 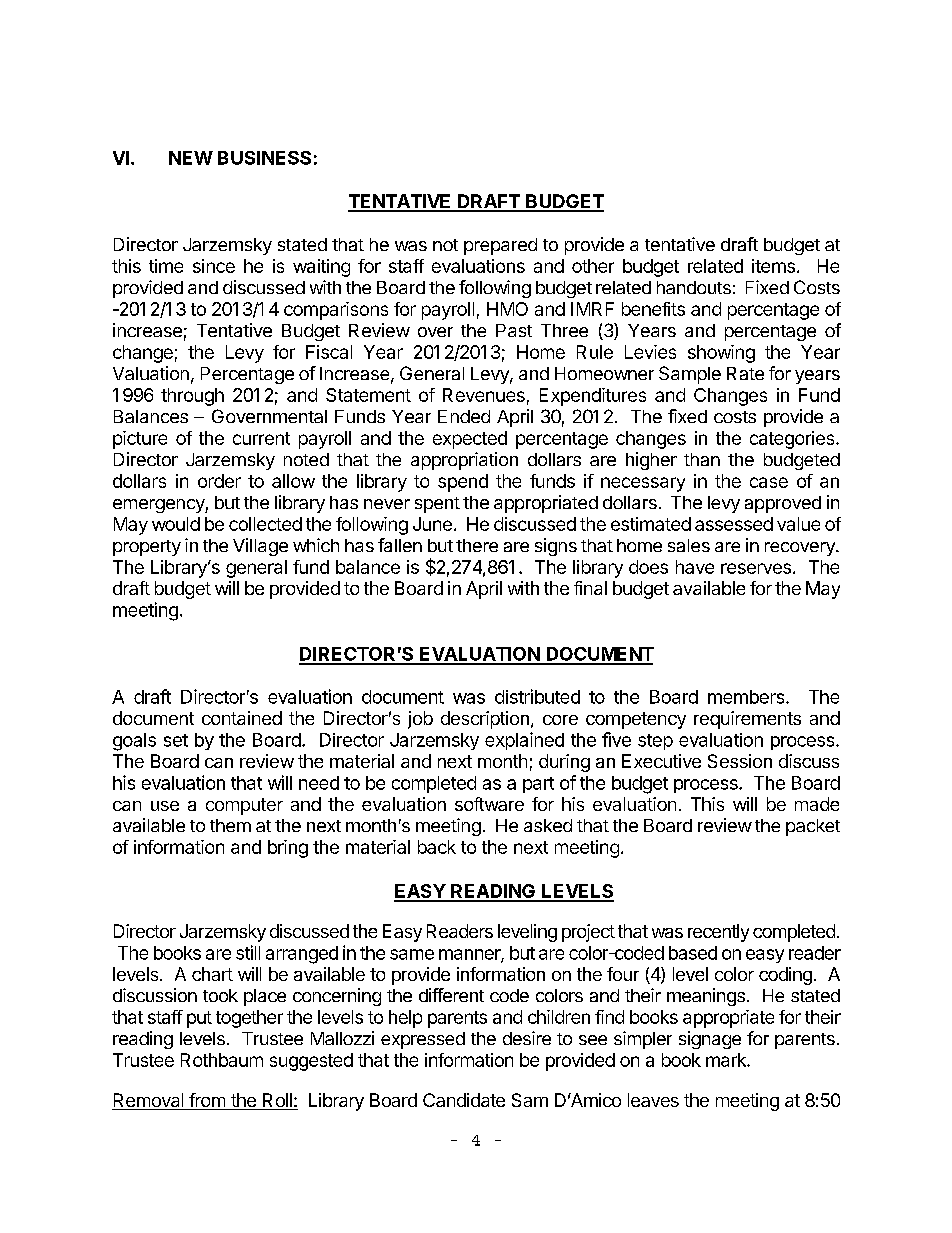 What do you see at coordinates (745, 373) in the screenshot?
I see `Rate` at bounding box center [745, 373].
